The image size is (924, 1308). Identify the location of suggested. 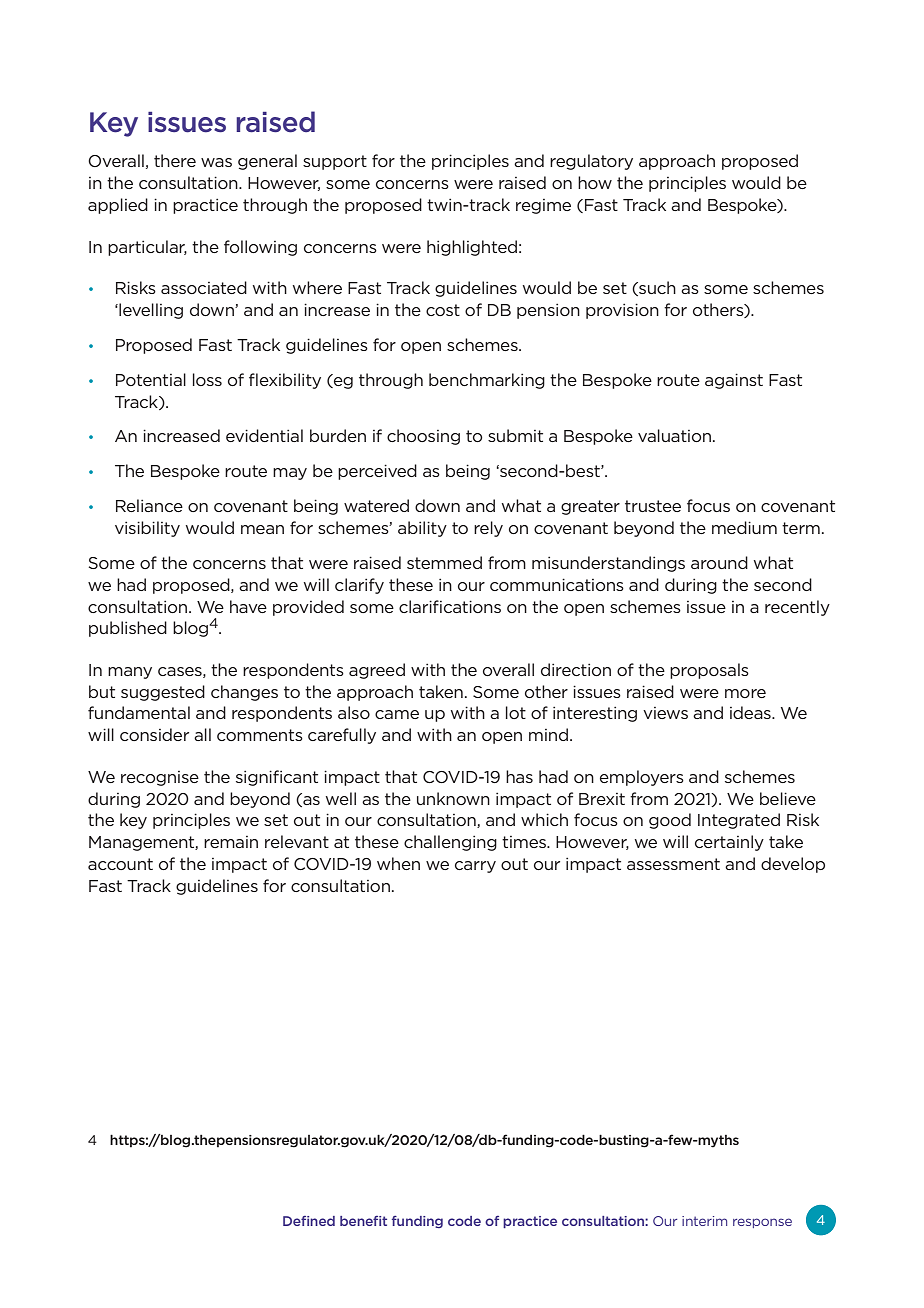
(163, 693).
